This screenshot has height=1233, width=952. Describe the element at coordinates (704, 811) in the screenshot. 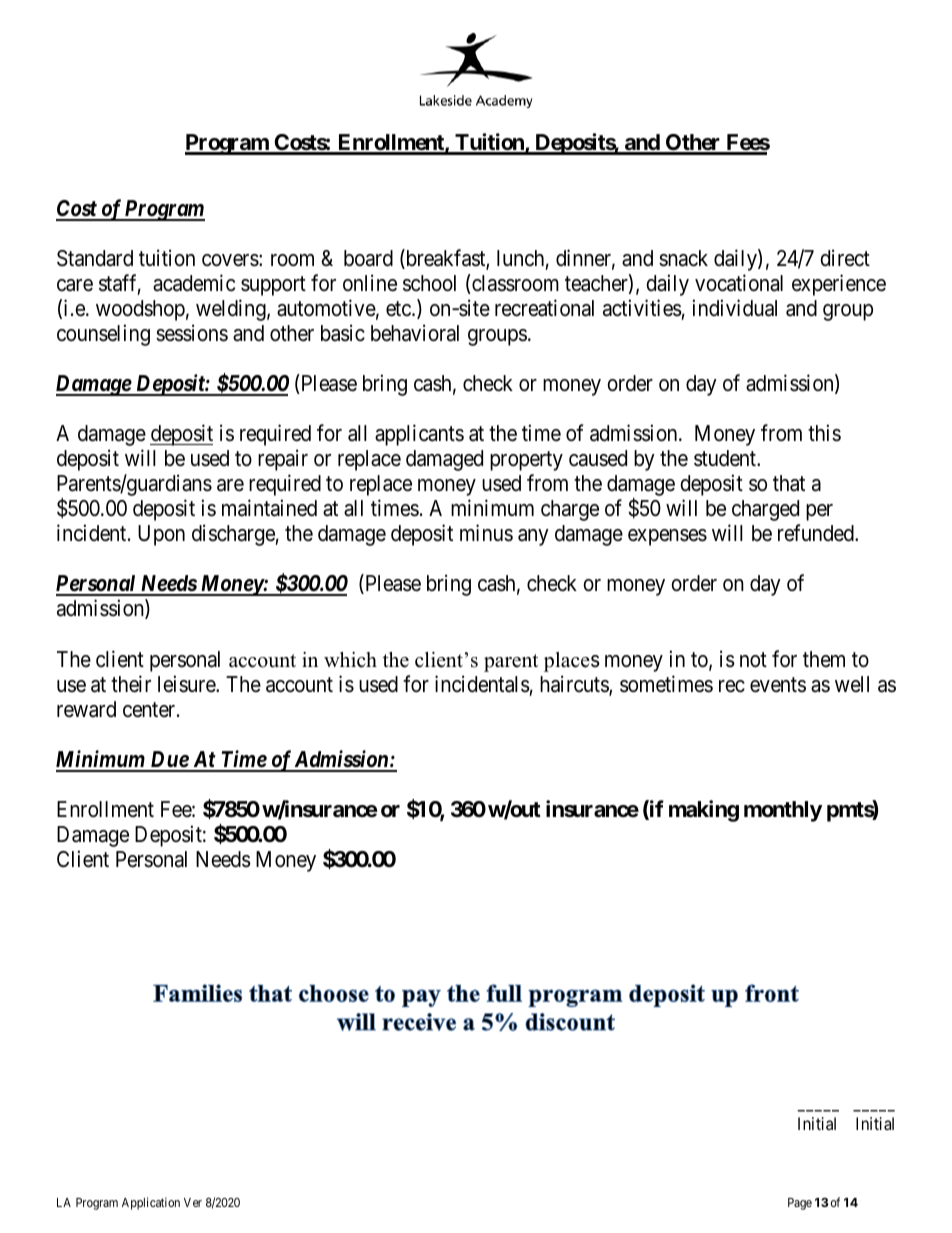

I see `making` at that location.
